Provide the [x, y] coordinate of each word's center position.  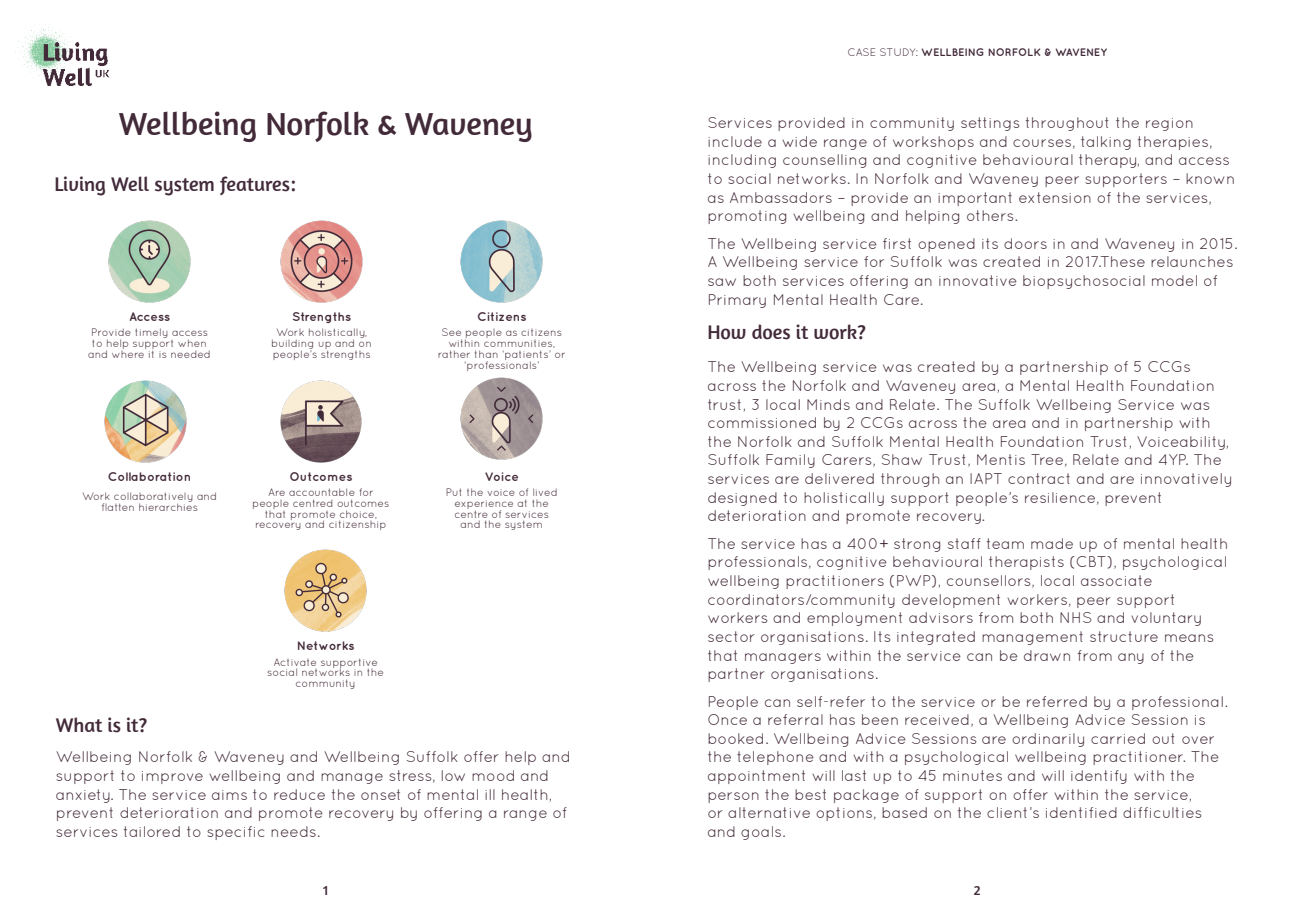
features [255, 185]
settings [990, 124]
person [733, 797]
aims [229, 795]
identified [1081, 812]
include [735, 141]
